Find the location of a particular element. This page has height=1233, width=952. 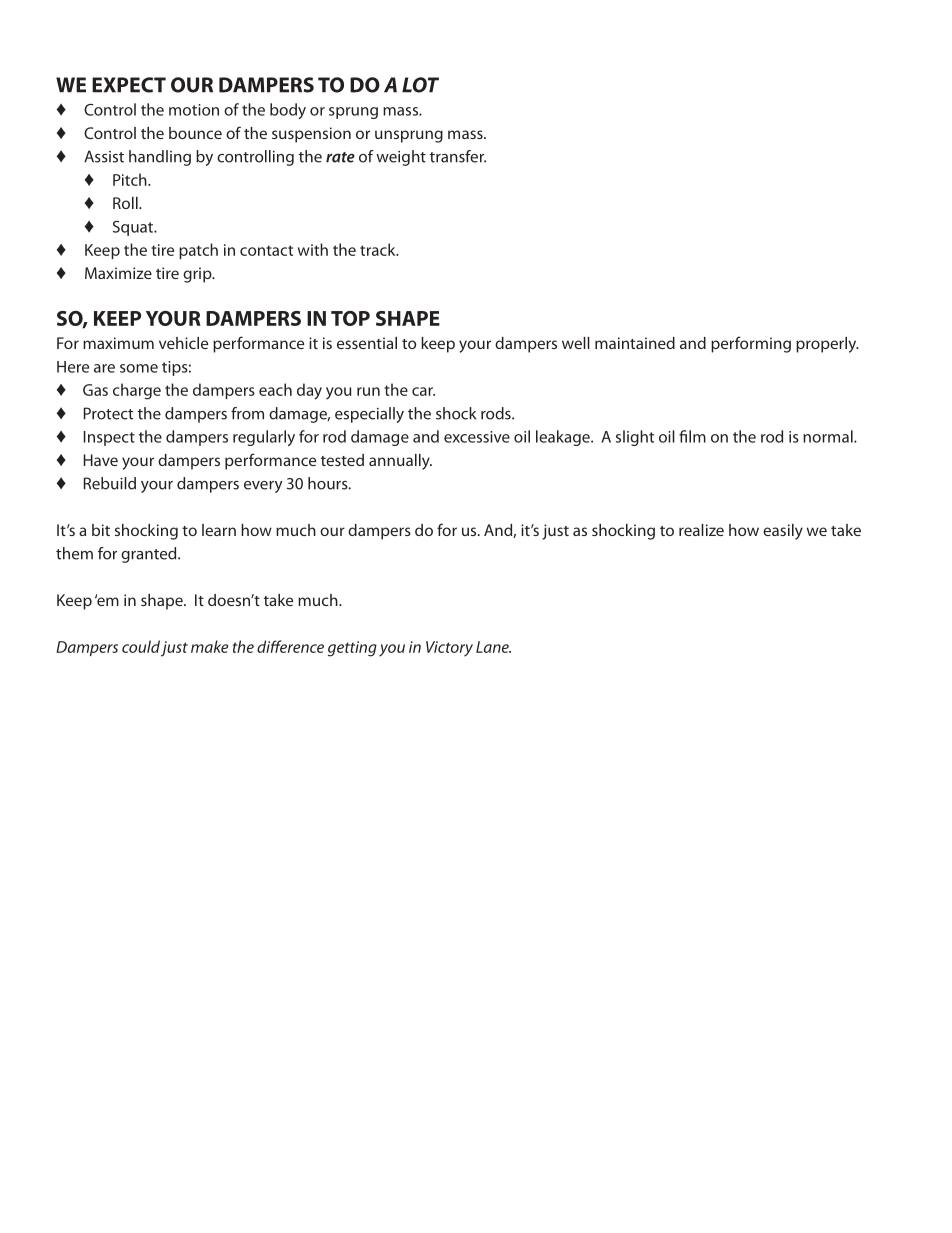

could is located at coordinates (141, 646).
